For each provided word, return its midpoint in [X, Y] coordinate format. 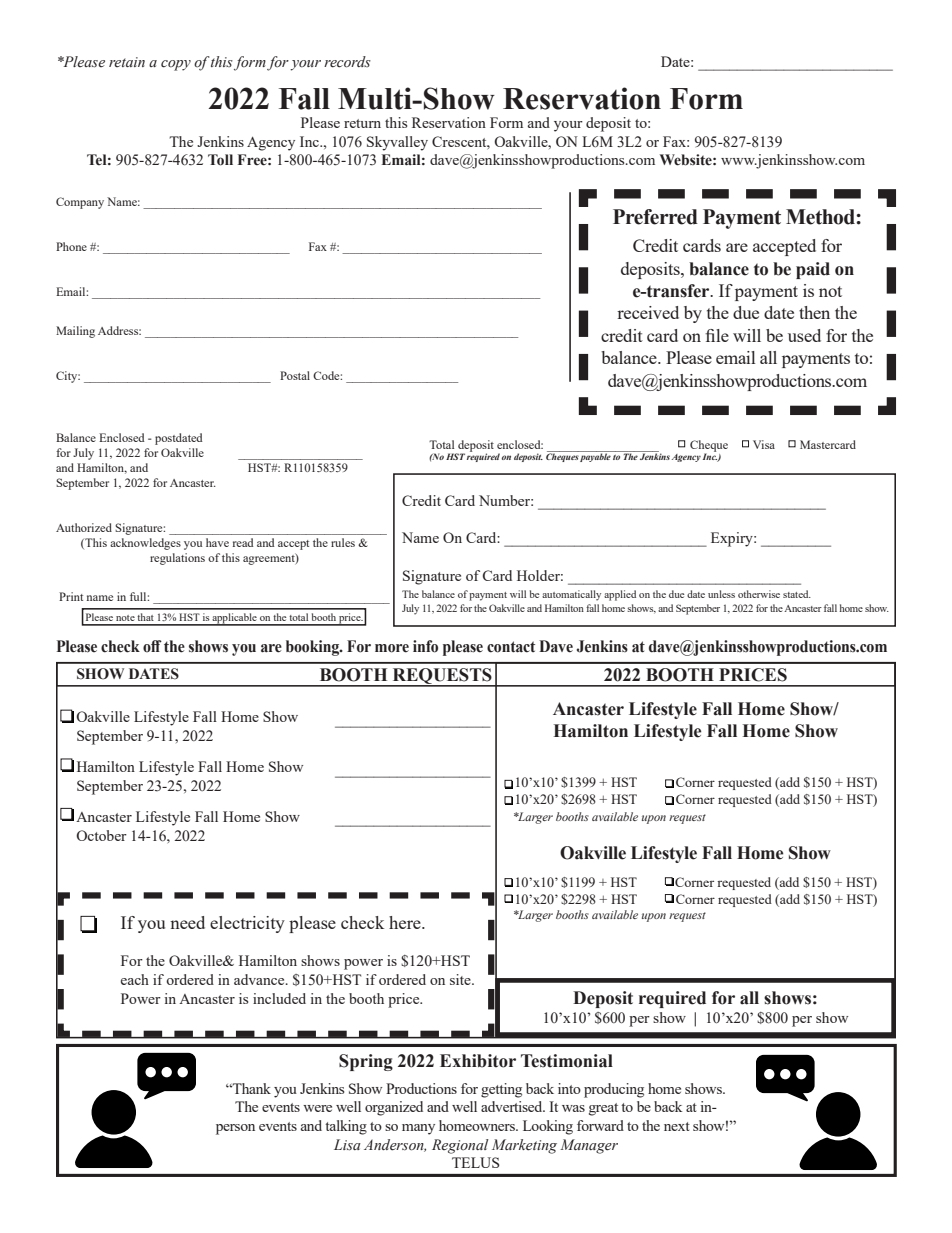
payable [595, 456]
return [362, 123]
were [317, 1108]
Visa [764, 444]
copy [176, 65]
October [101, 835]
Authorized [84, 527]
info [425, 646]
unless [721, 594]
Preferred [655, 217]
